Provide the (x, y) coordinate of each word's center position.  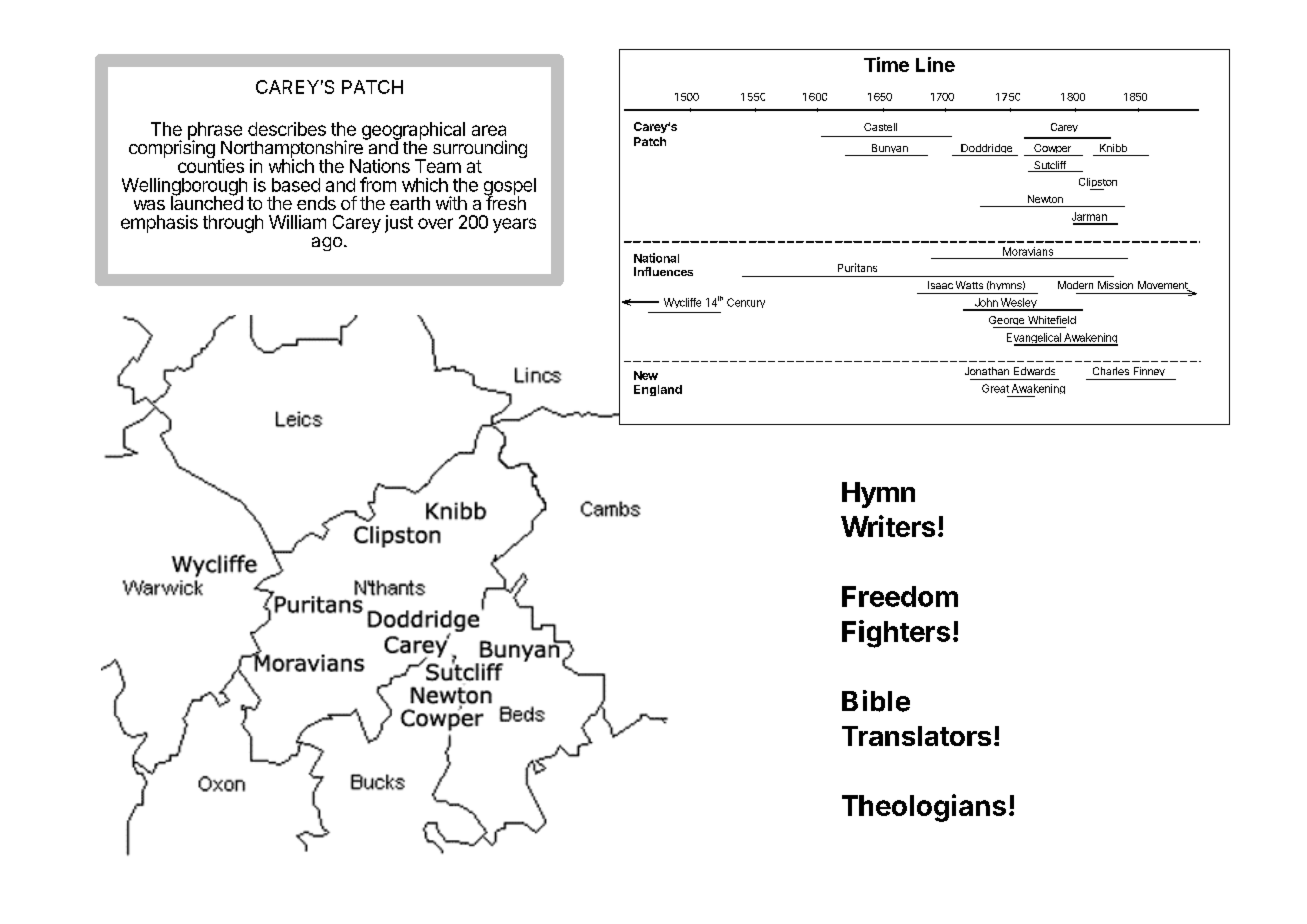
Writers (888, 526)
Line (935, 64)
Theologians (924, 808)
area (489, 130)
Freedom (900, 596)
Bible (876, 701)
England (658, 390)
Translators (916, 736)
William (297, 222)
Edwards (1034, 371)
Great (995, 388)
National (656, 258)
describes (287, 129)
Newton (1045, 199)
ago (327, 244)
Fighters (896, 634)
